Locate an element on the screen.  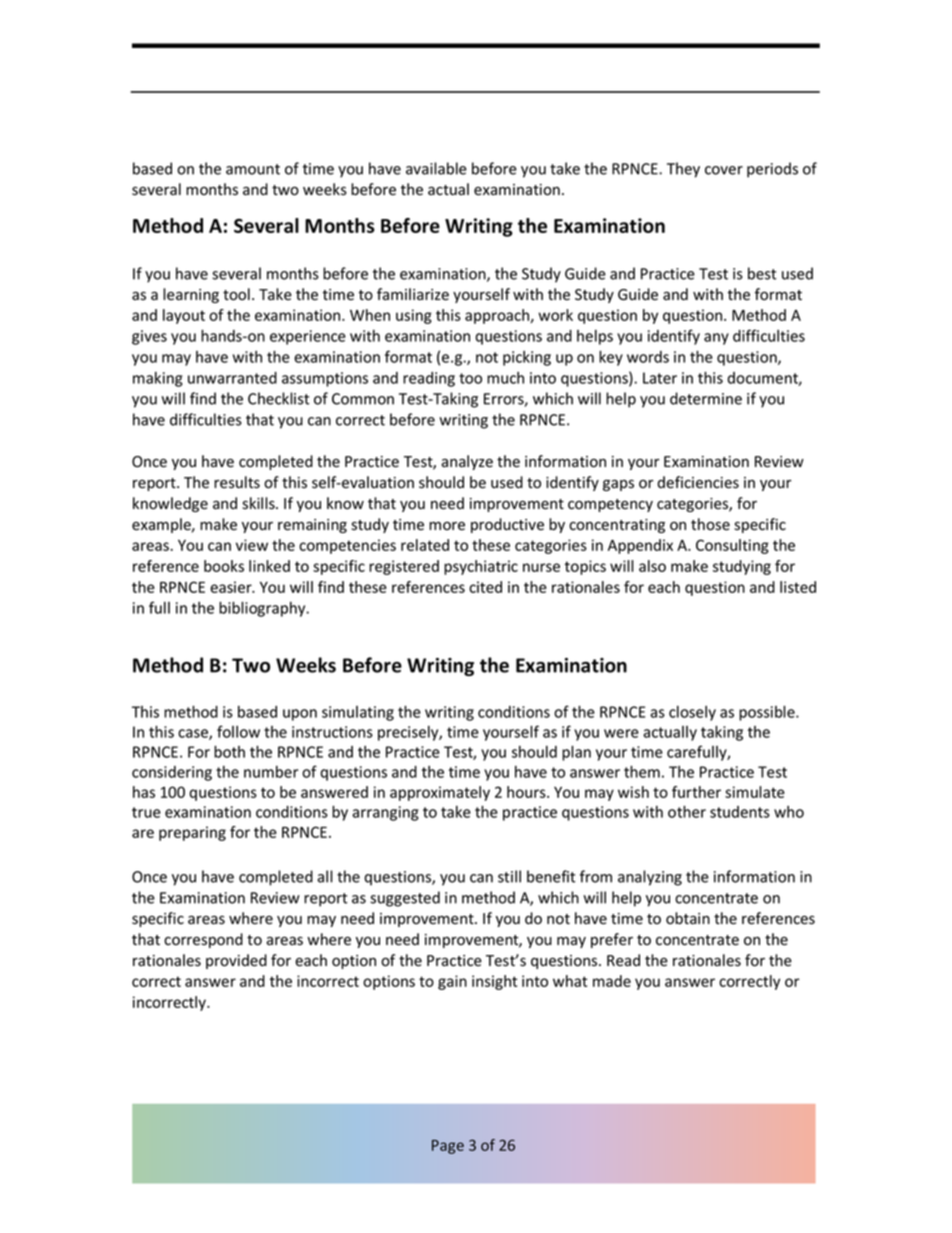
any is located at coordinates (716, 339).
